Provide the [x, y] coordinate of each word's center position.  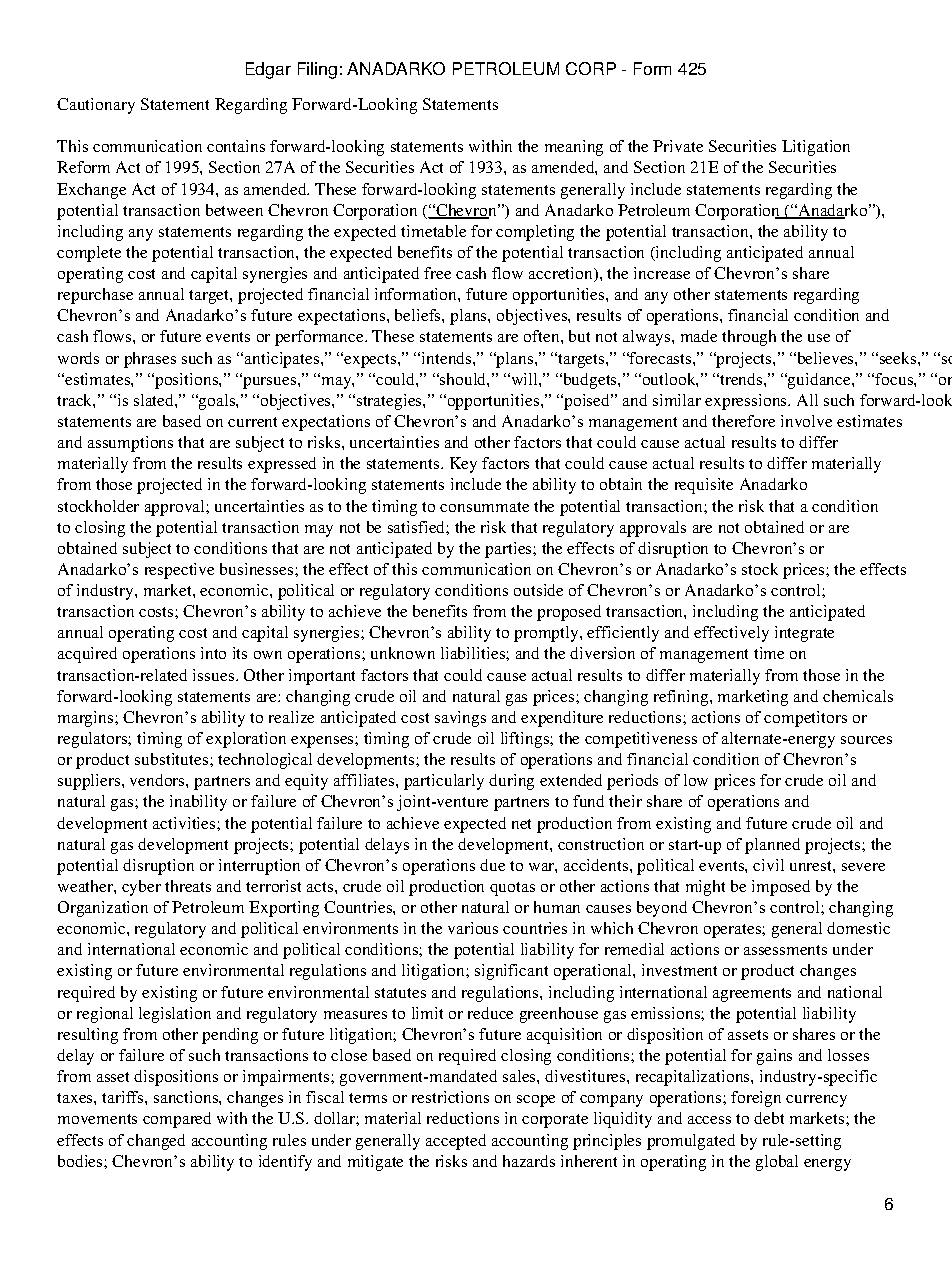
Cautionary [96, 106]
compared [177, 1120]
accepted [456, 1142]
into [213, 653]
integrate [804, 634]
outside [538, 590]
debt [769, 1118]
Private [678, 146]
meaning [574, 148]
